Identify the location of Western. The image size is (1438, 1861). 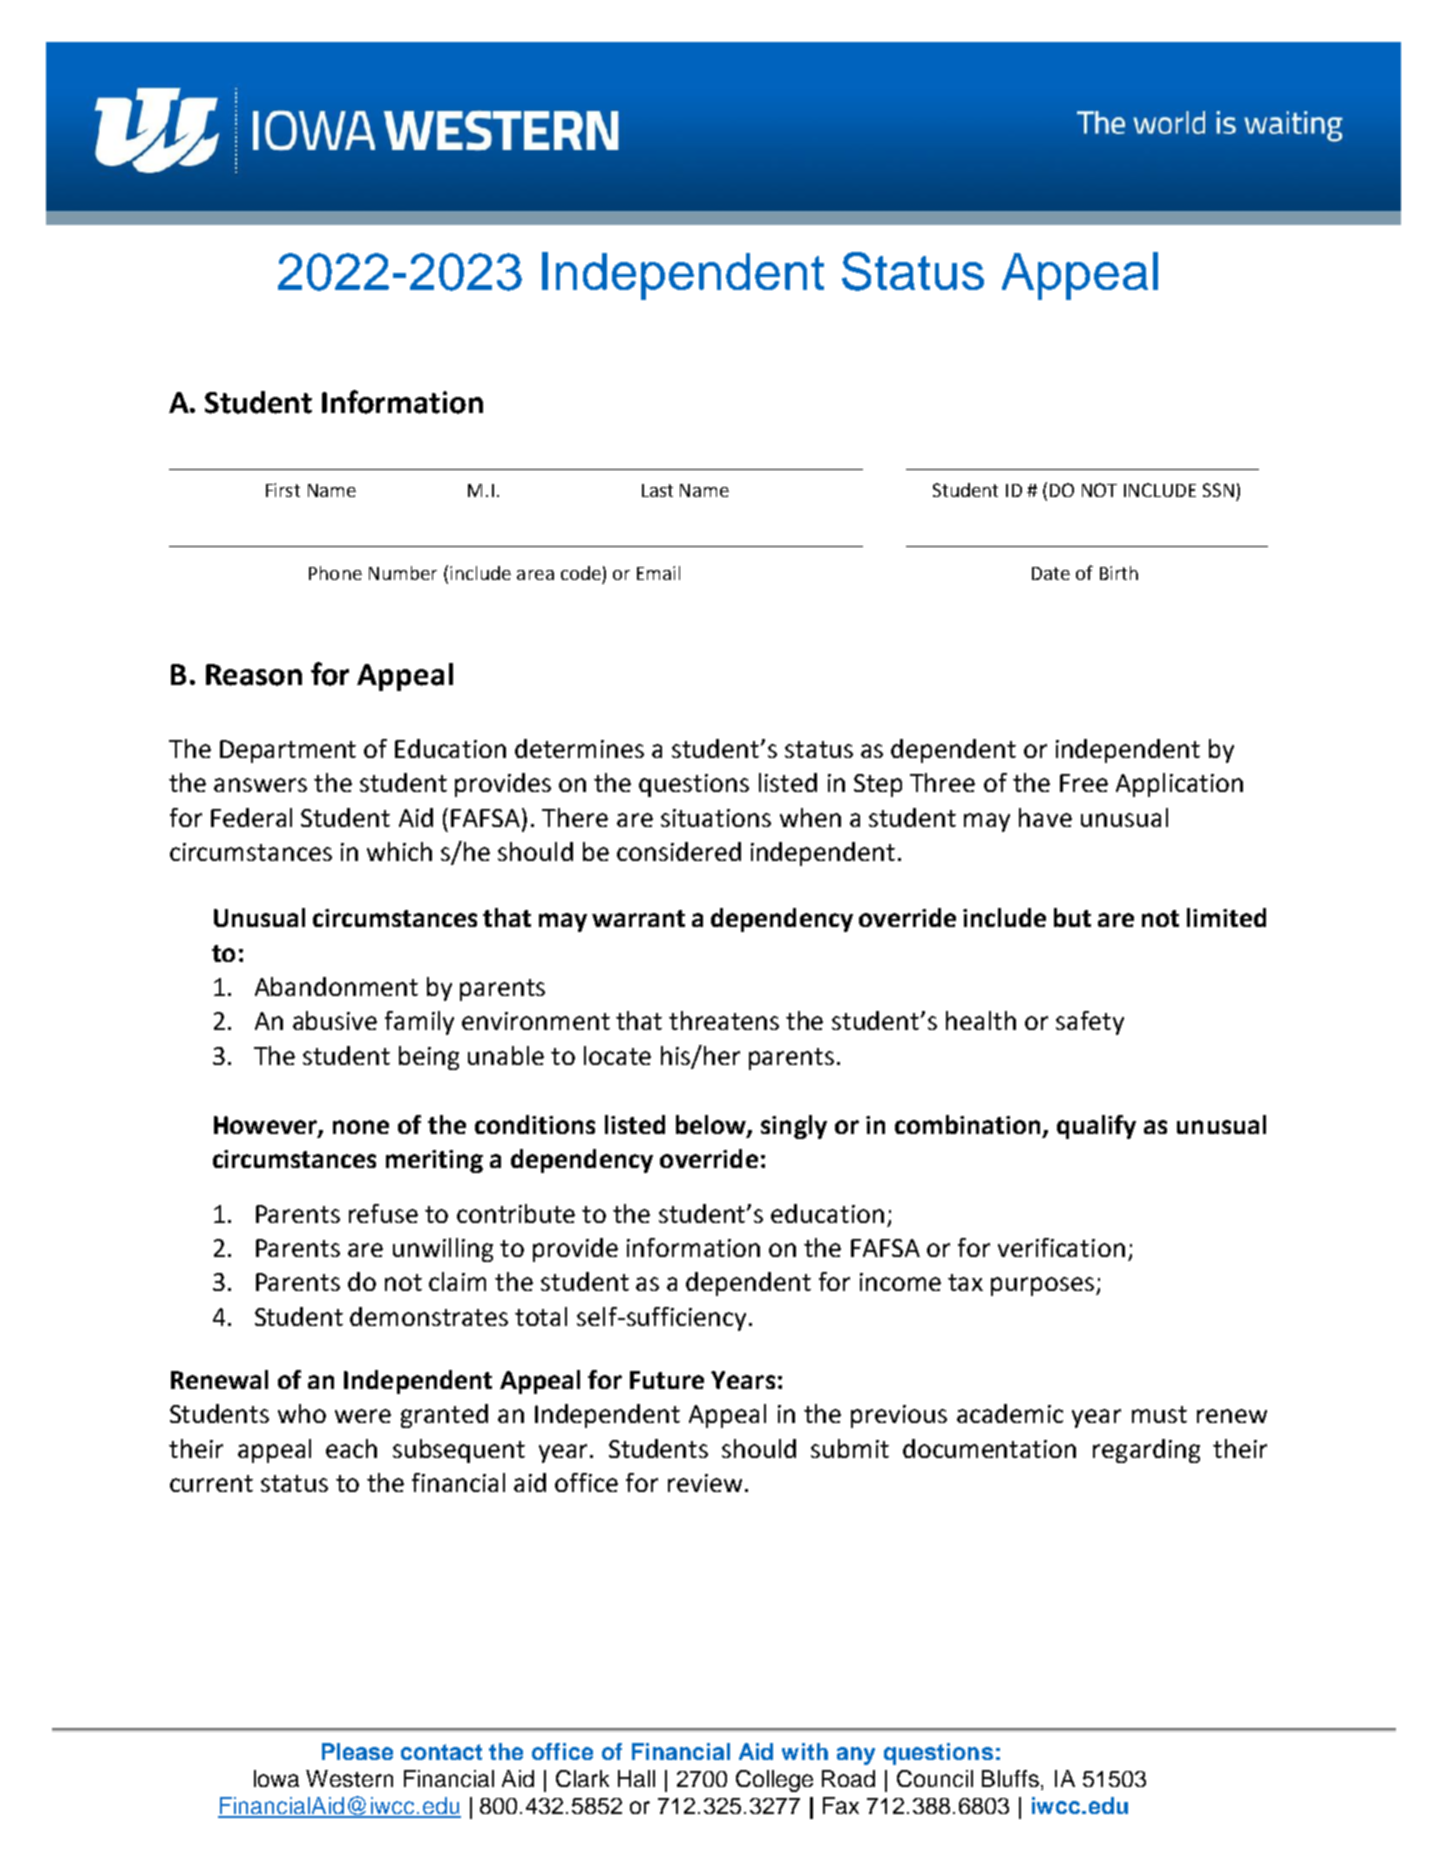
(349, 1778).
